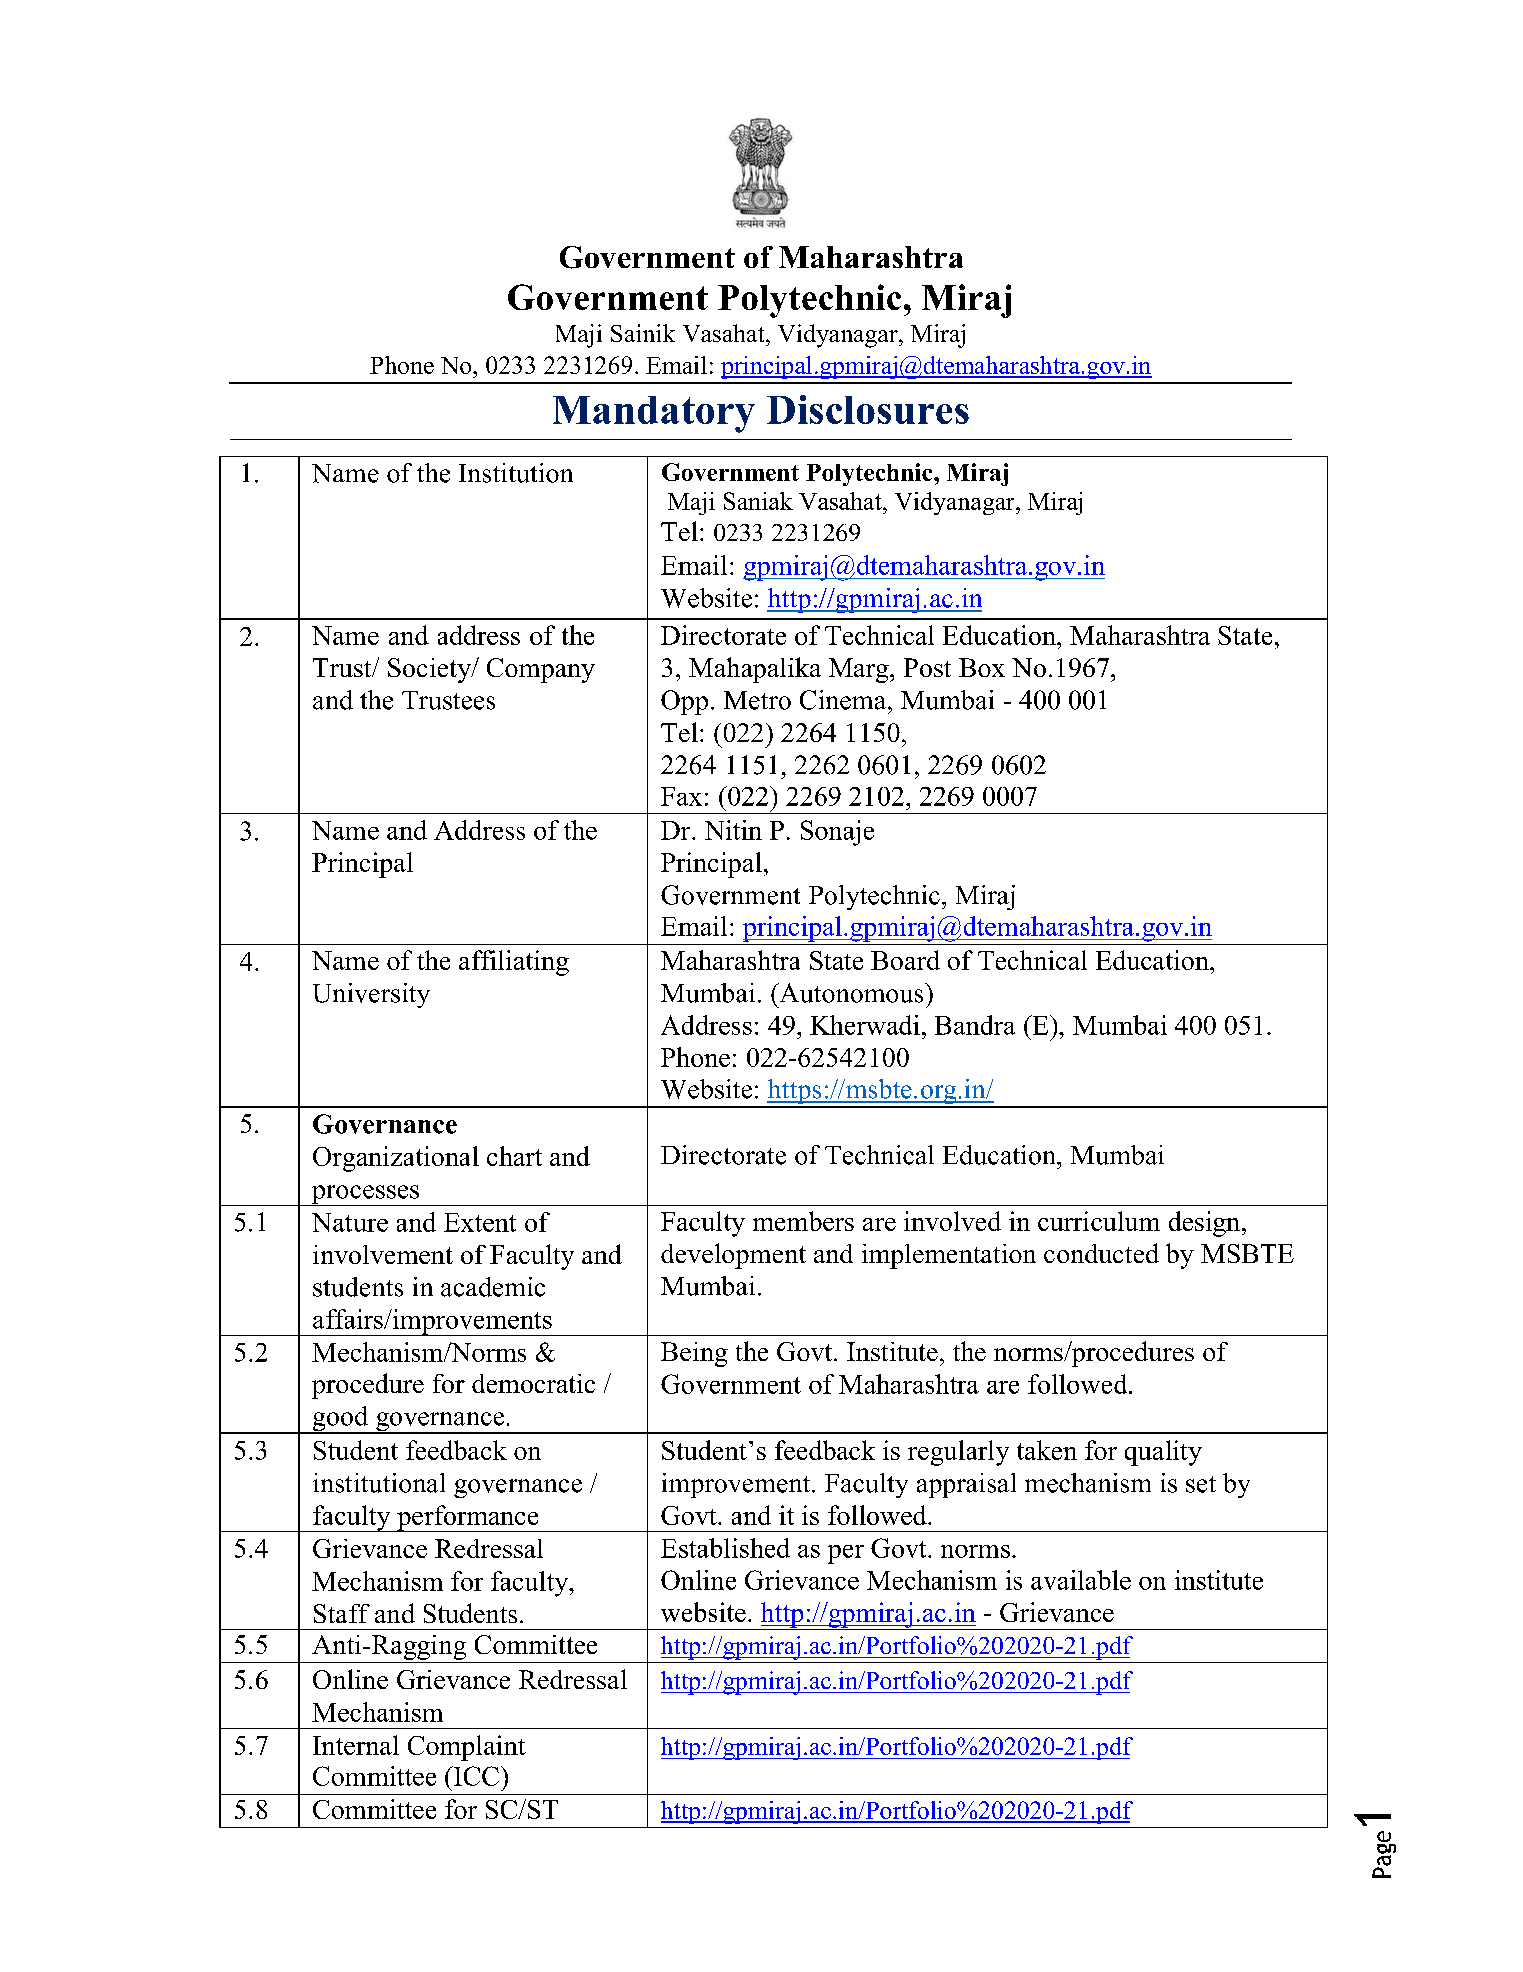 This page has height=1972, width=1523. Describe the element at coordinates (868, 409) in the page. I see `Disclosures` at that location.
